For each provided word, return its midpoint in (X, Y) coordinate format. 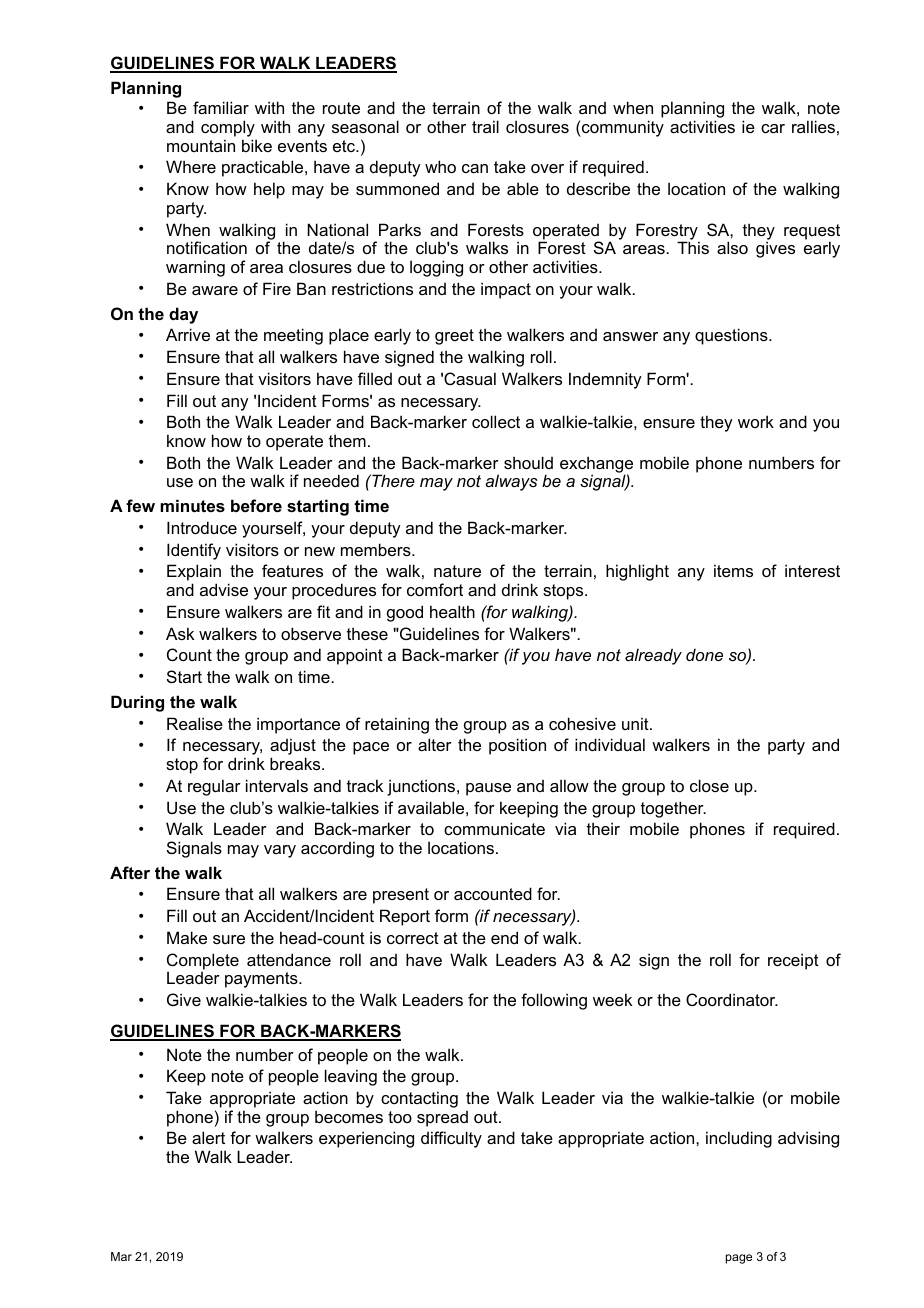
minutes (192, 505)
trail (485, 126)
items (733, 570)
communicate (494, 828)
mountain (201, 145)
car (773, 128)
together (673, 809)
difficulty (451, 1139)
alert (208, 1137)
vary (280, 851)
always (511, 482)
